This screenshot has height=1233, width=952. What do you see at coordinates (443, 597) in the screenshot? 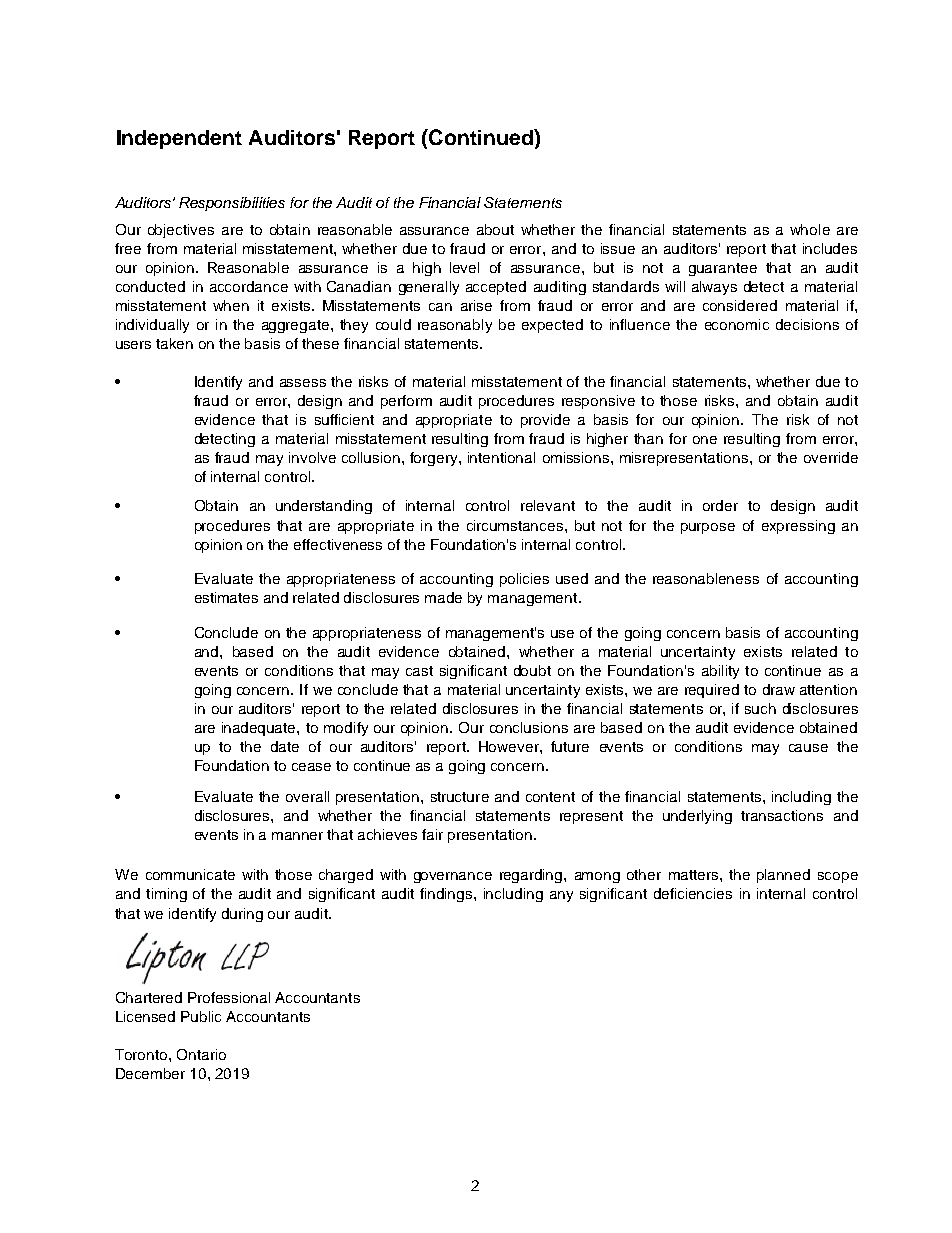
I see `made` at bounding box center [443, 597].
